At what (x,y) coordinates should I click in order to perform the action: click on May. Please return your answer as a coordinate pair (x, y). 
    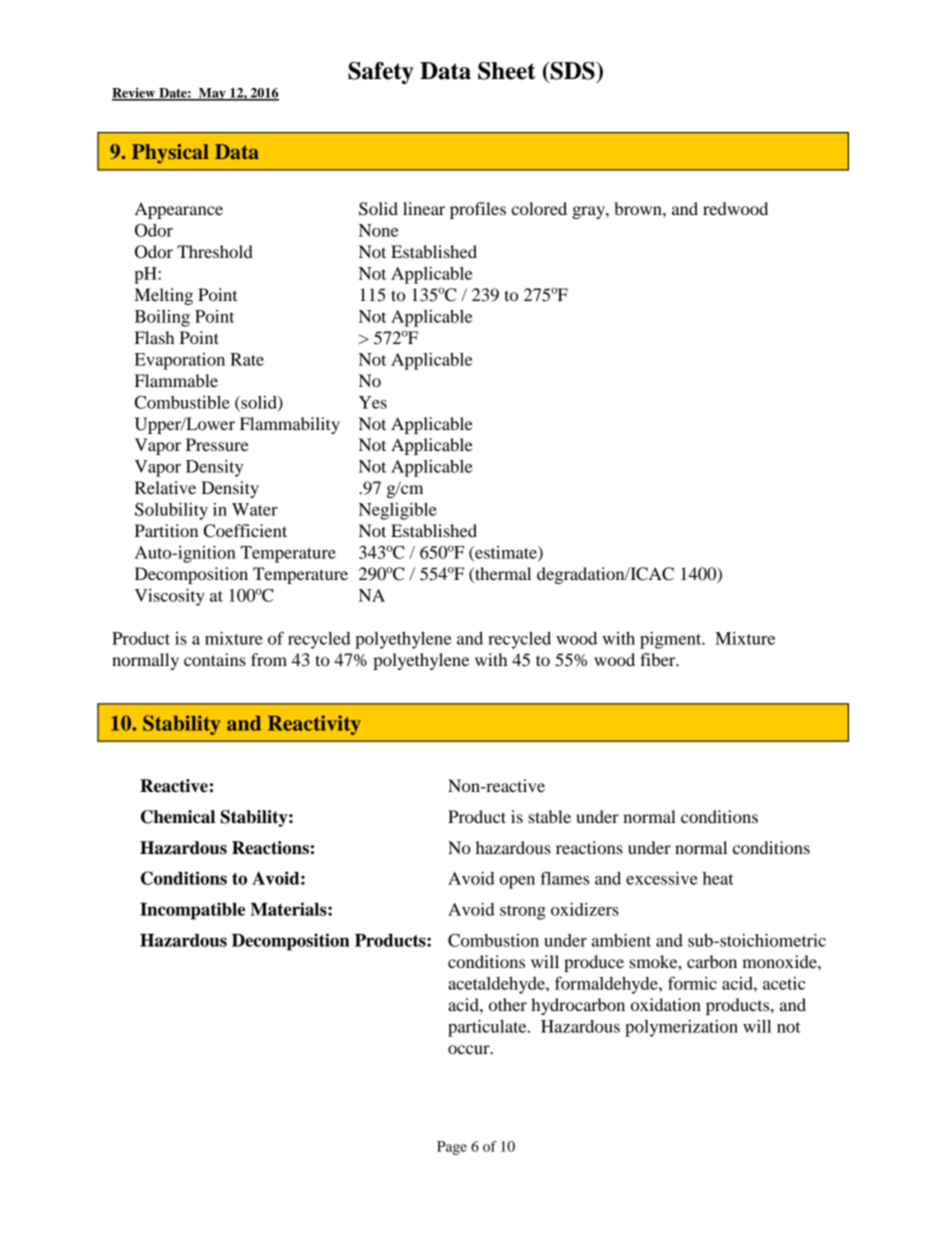
    Looking at the image, I should click on (212, 94).
